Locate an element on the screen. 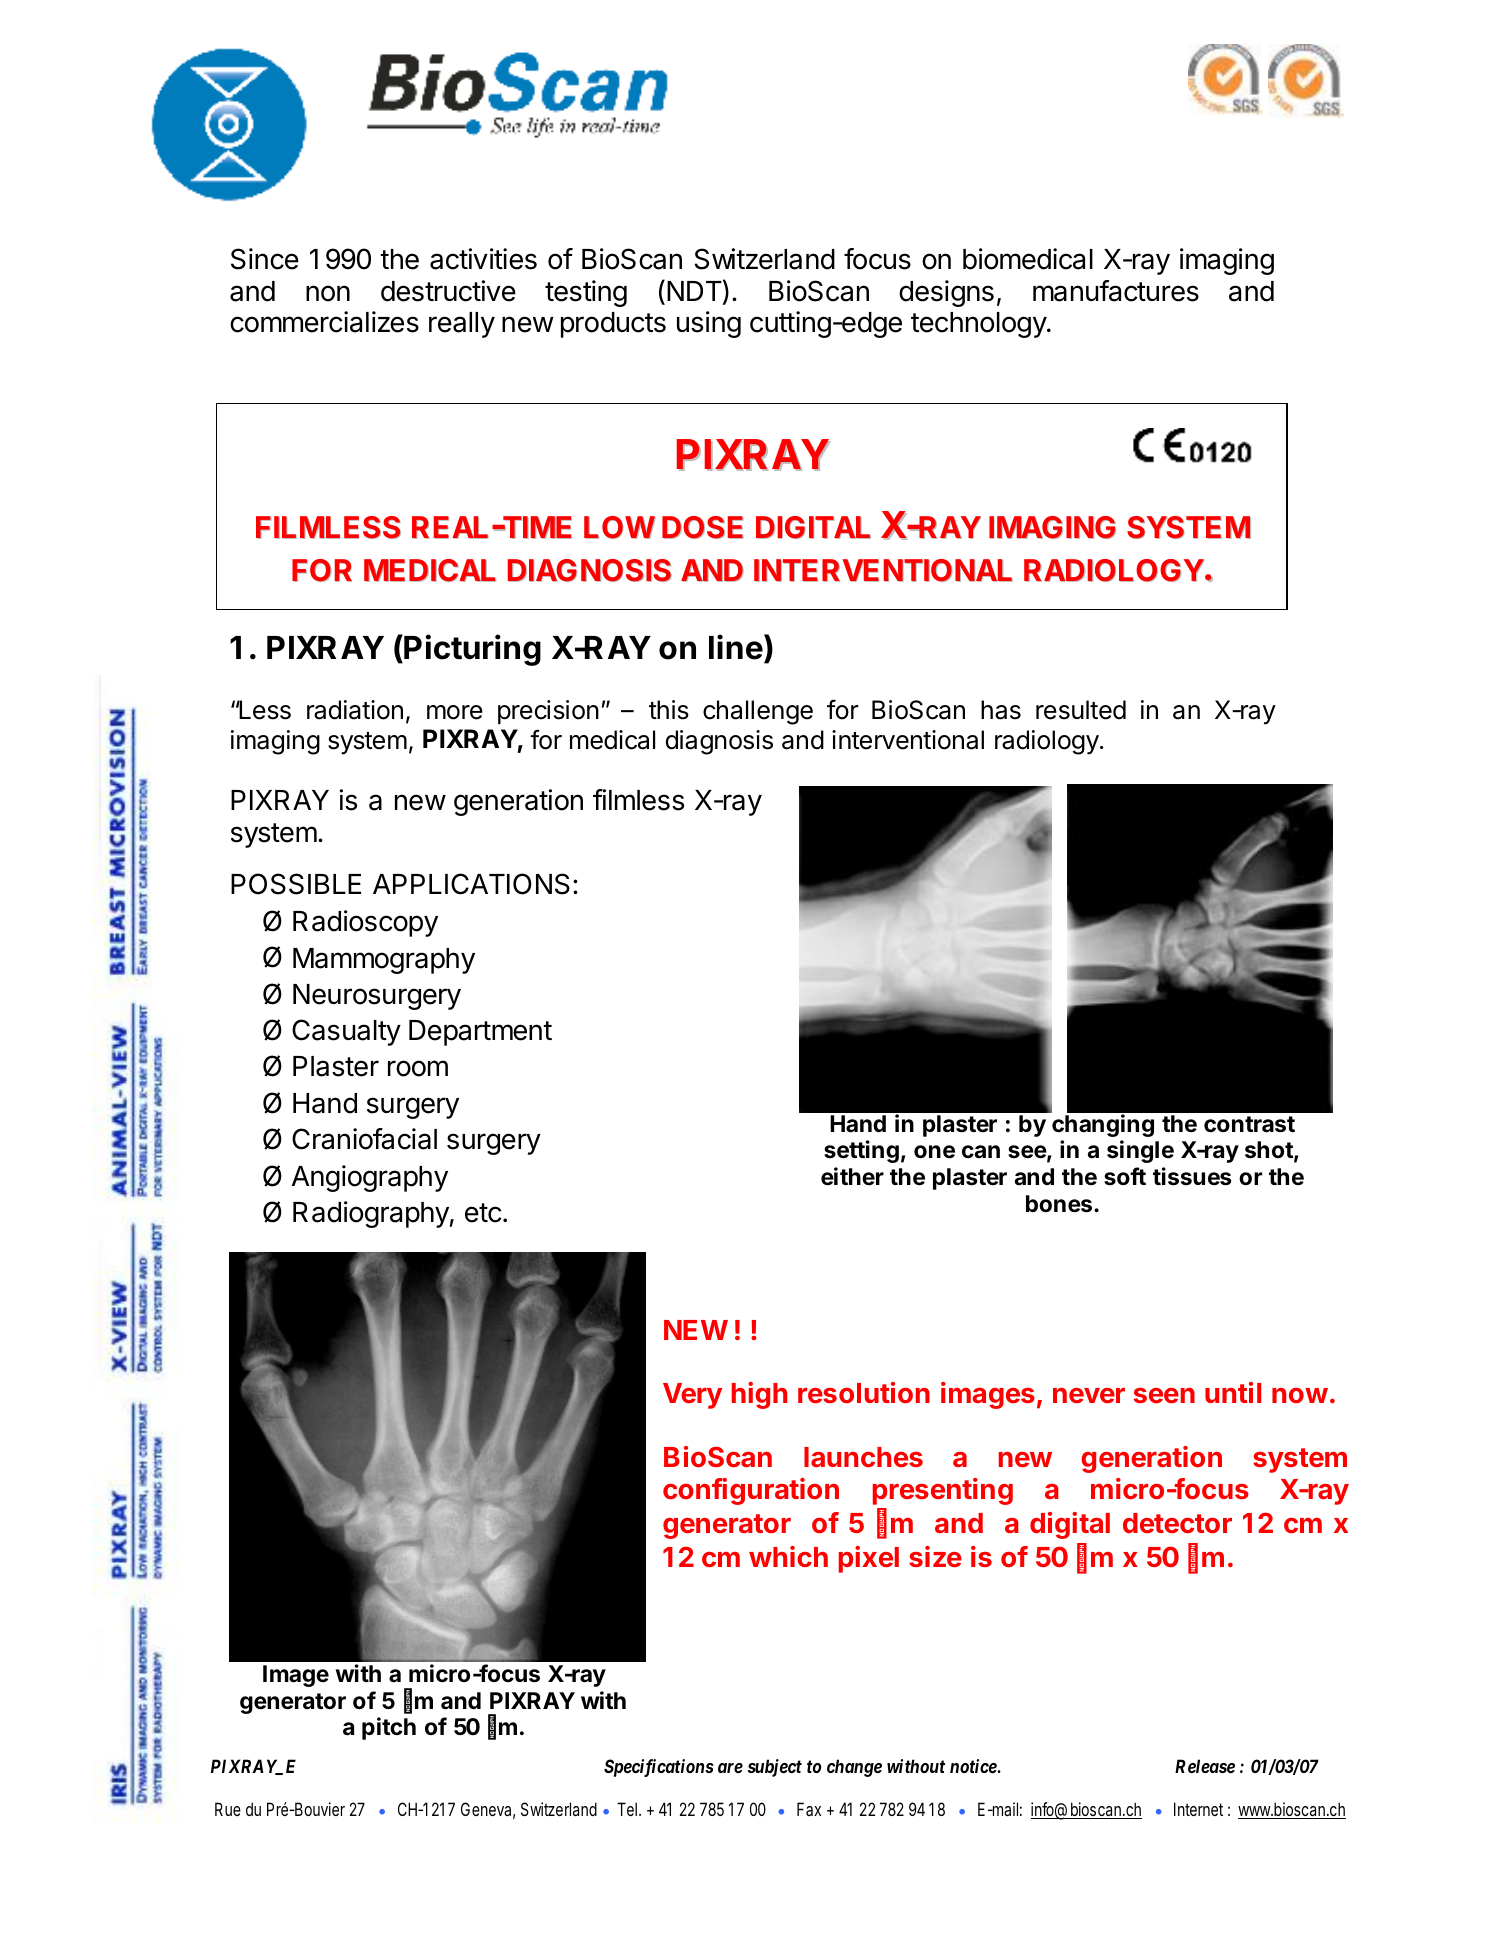 Image resolution: width=1500 pixels, height=1941 pixels. tissues is located at coordinates (1192, 1176).
